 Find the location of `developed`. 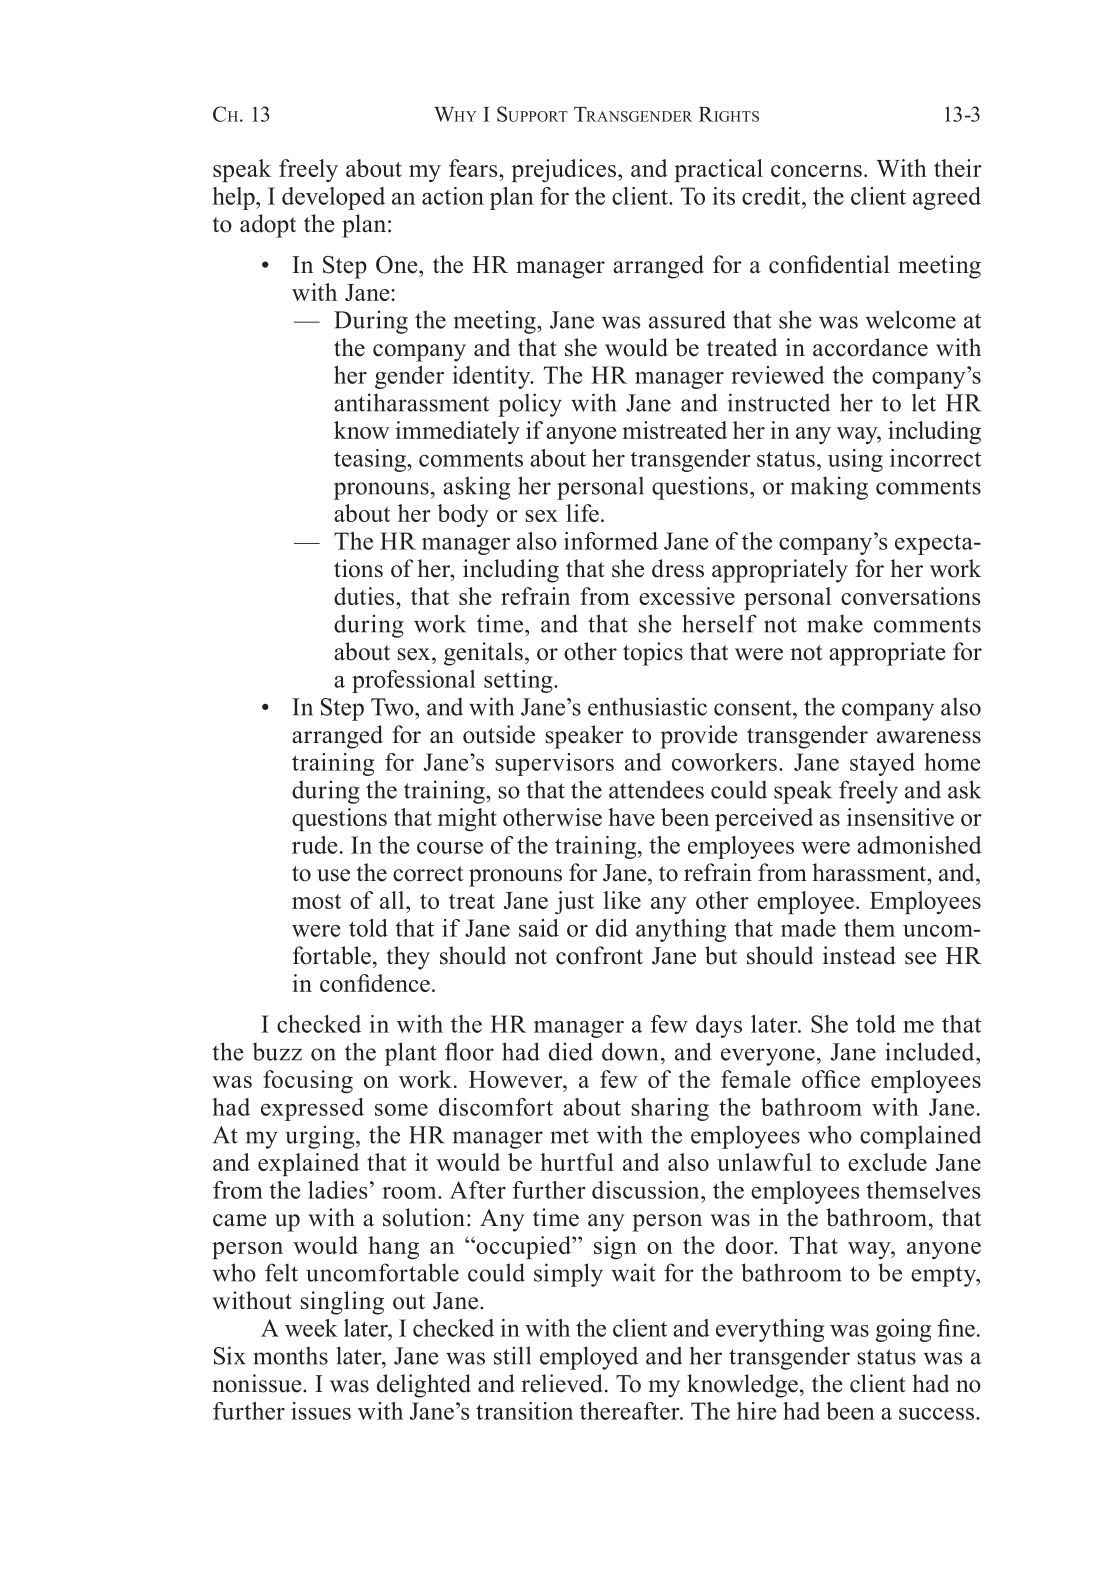

developed is located at coordinates (333, 198).
